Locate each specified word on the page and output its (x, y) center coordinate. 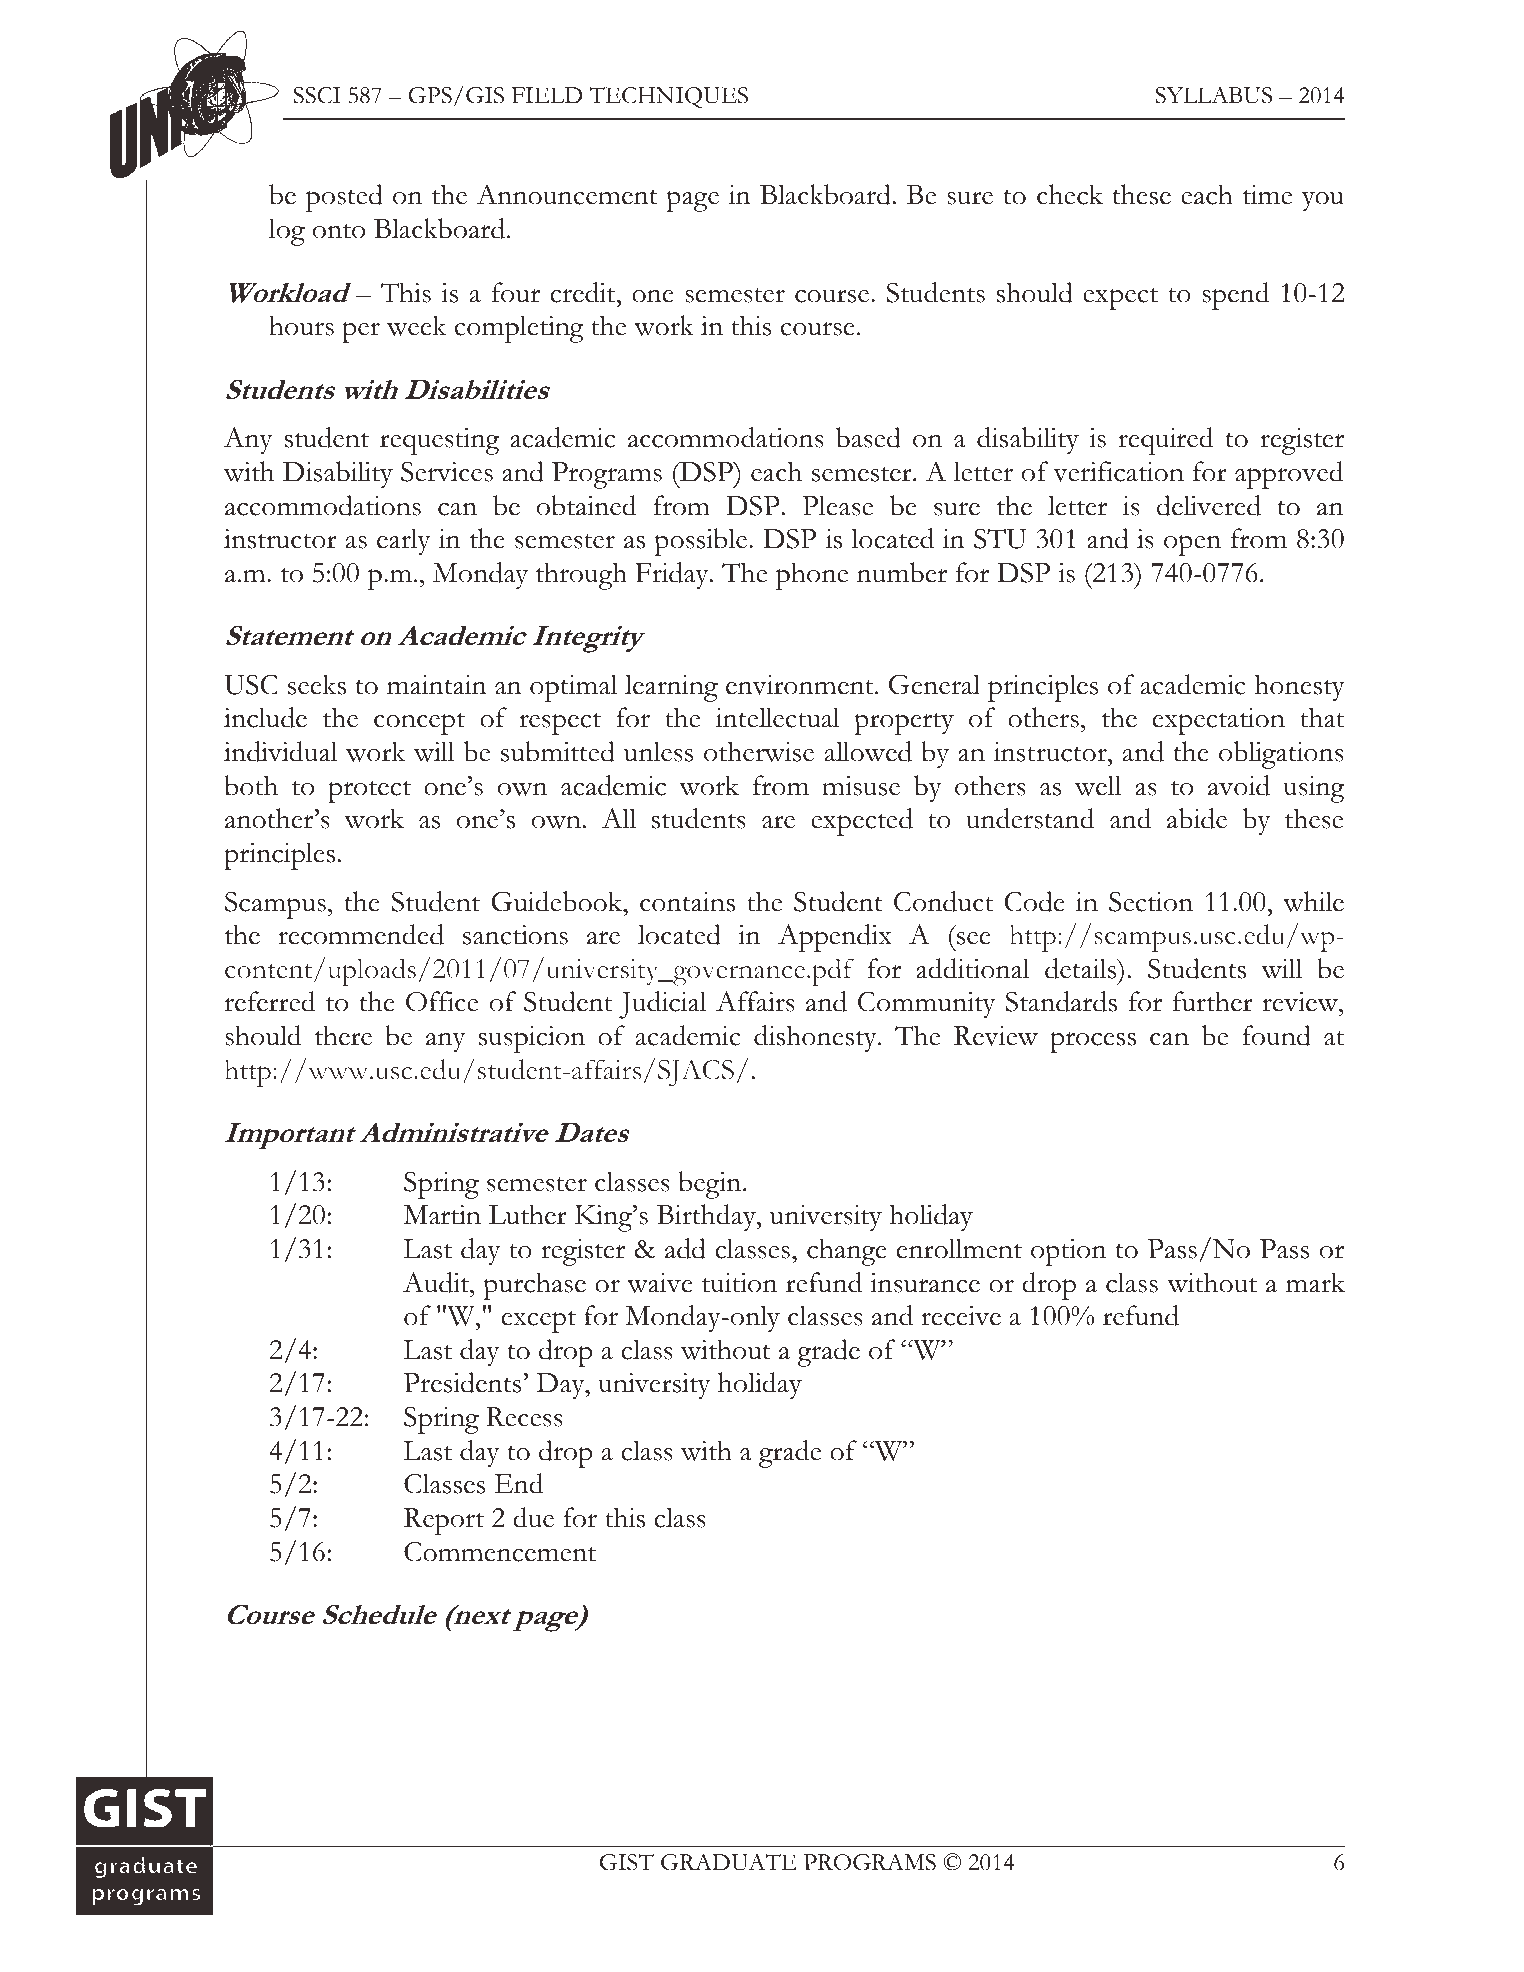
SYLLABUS (1213, 95)
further (1213, 1001)
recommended (361, 934)
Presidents (462, 1382)
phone (812, 576)
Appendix (835, 938)
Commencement (500, 1552)
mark (1315, 1282)
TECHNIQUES (668, 98)
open (1192, 545)
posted (344, 198)
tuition (739, 1283)
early (403, 542)
